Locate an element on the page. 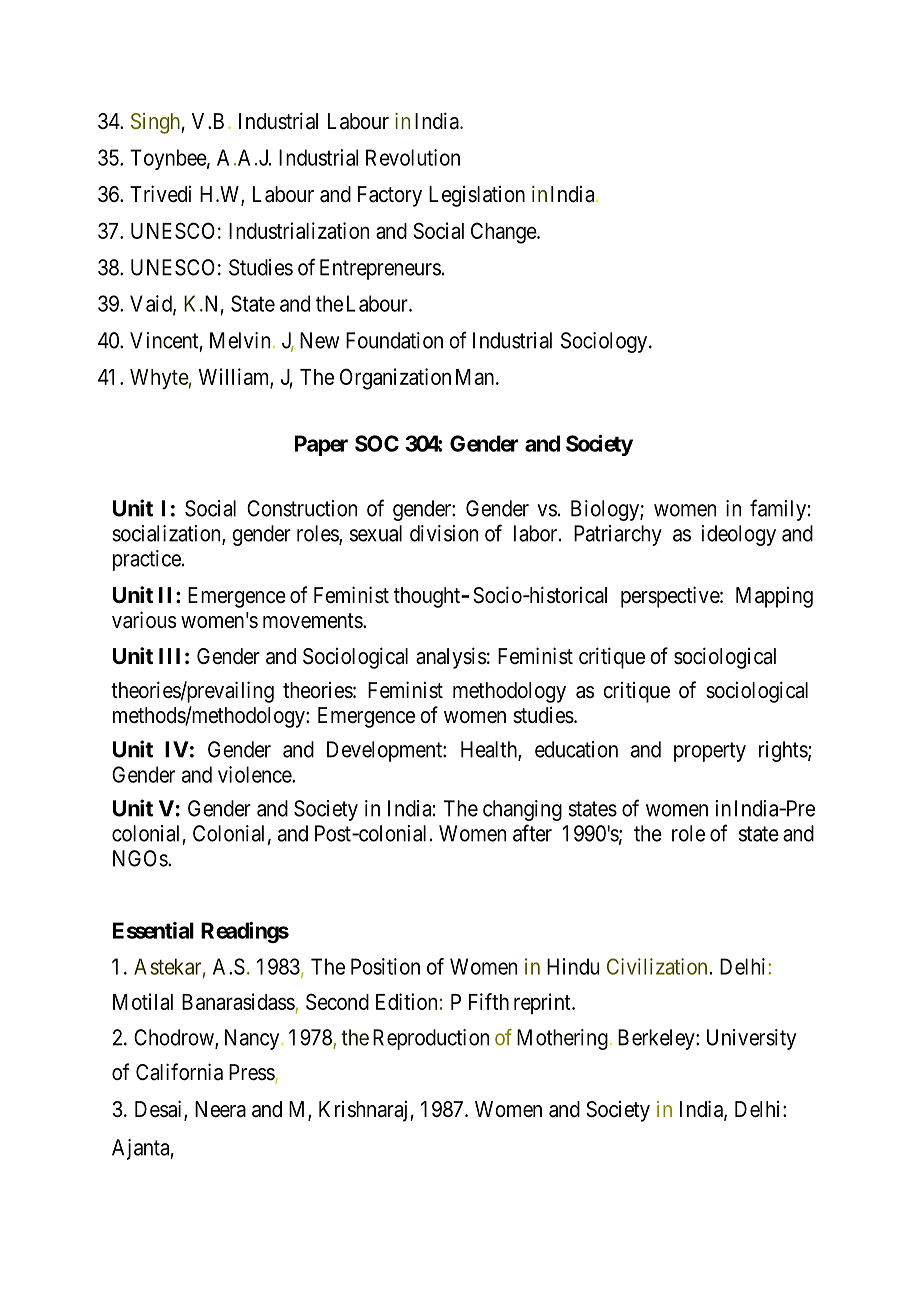 This document has height=1307, width=924. Trivedi is located at coordinates (160, 194).
